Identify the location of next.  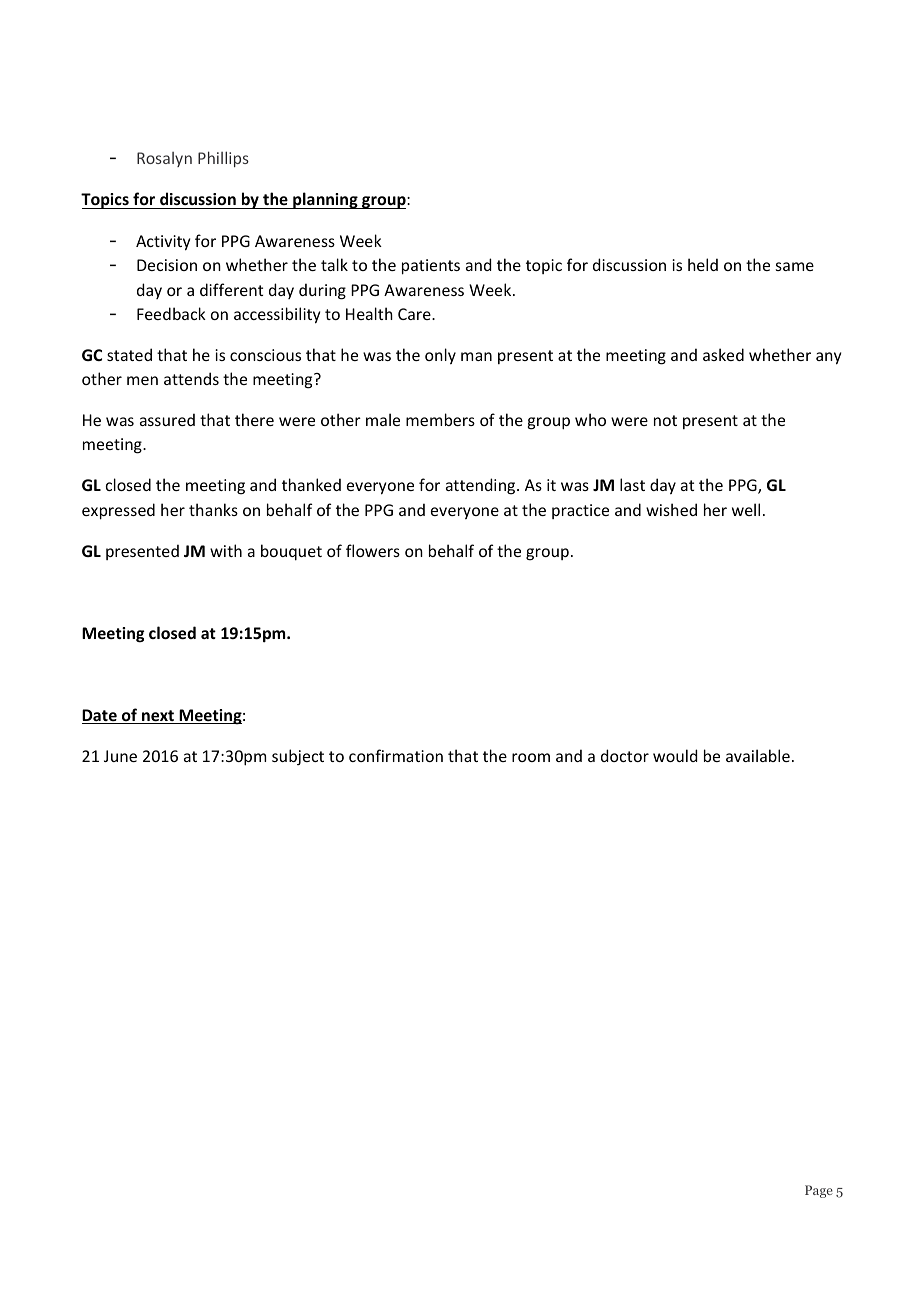
(158, 717).
